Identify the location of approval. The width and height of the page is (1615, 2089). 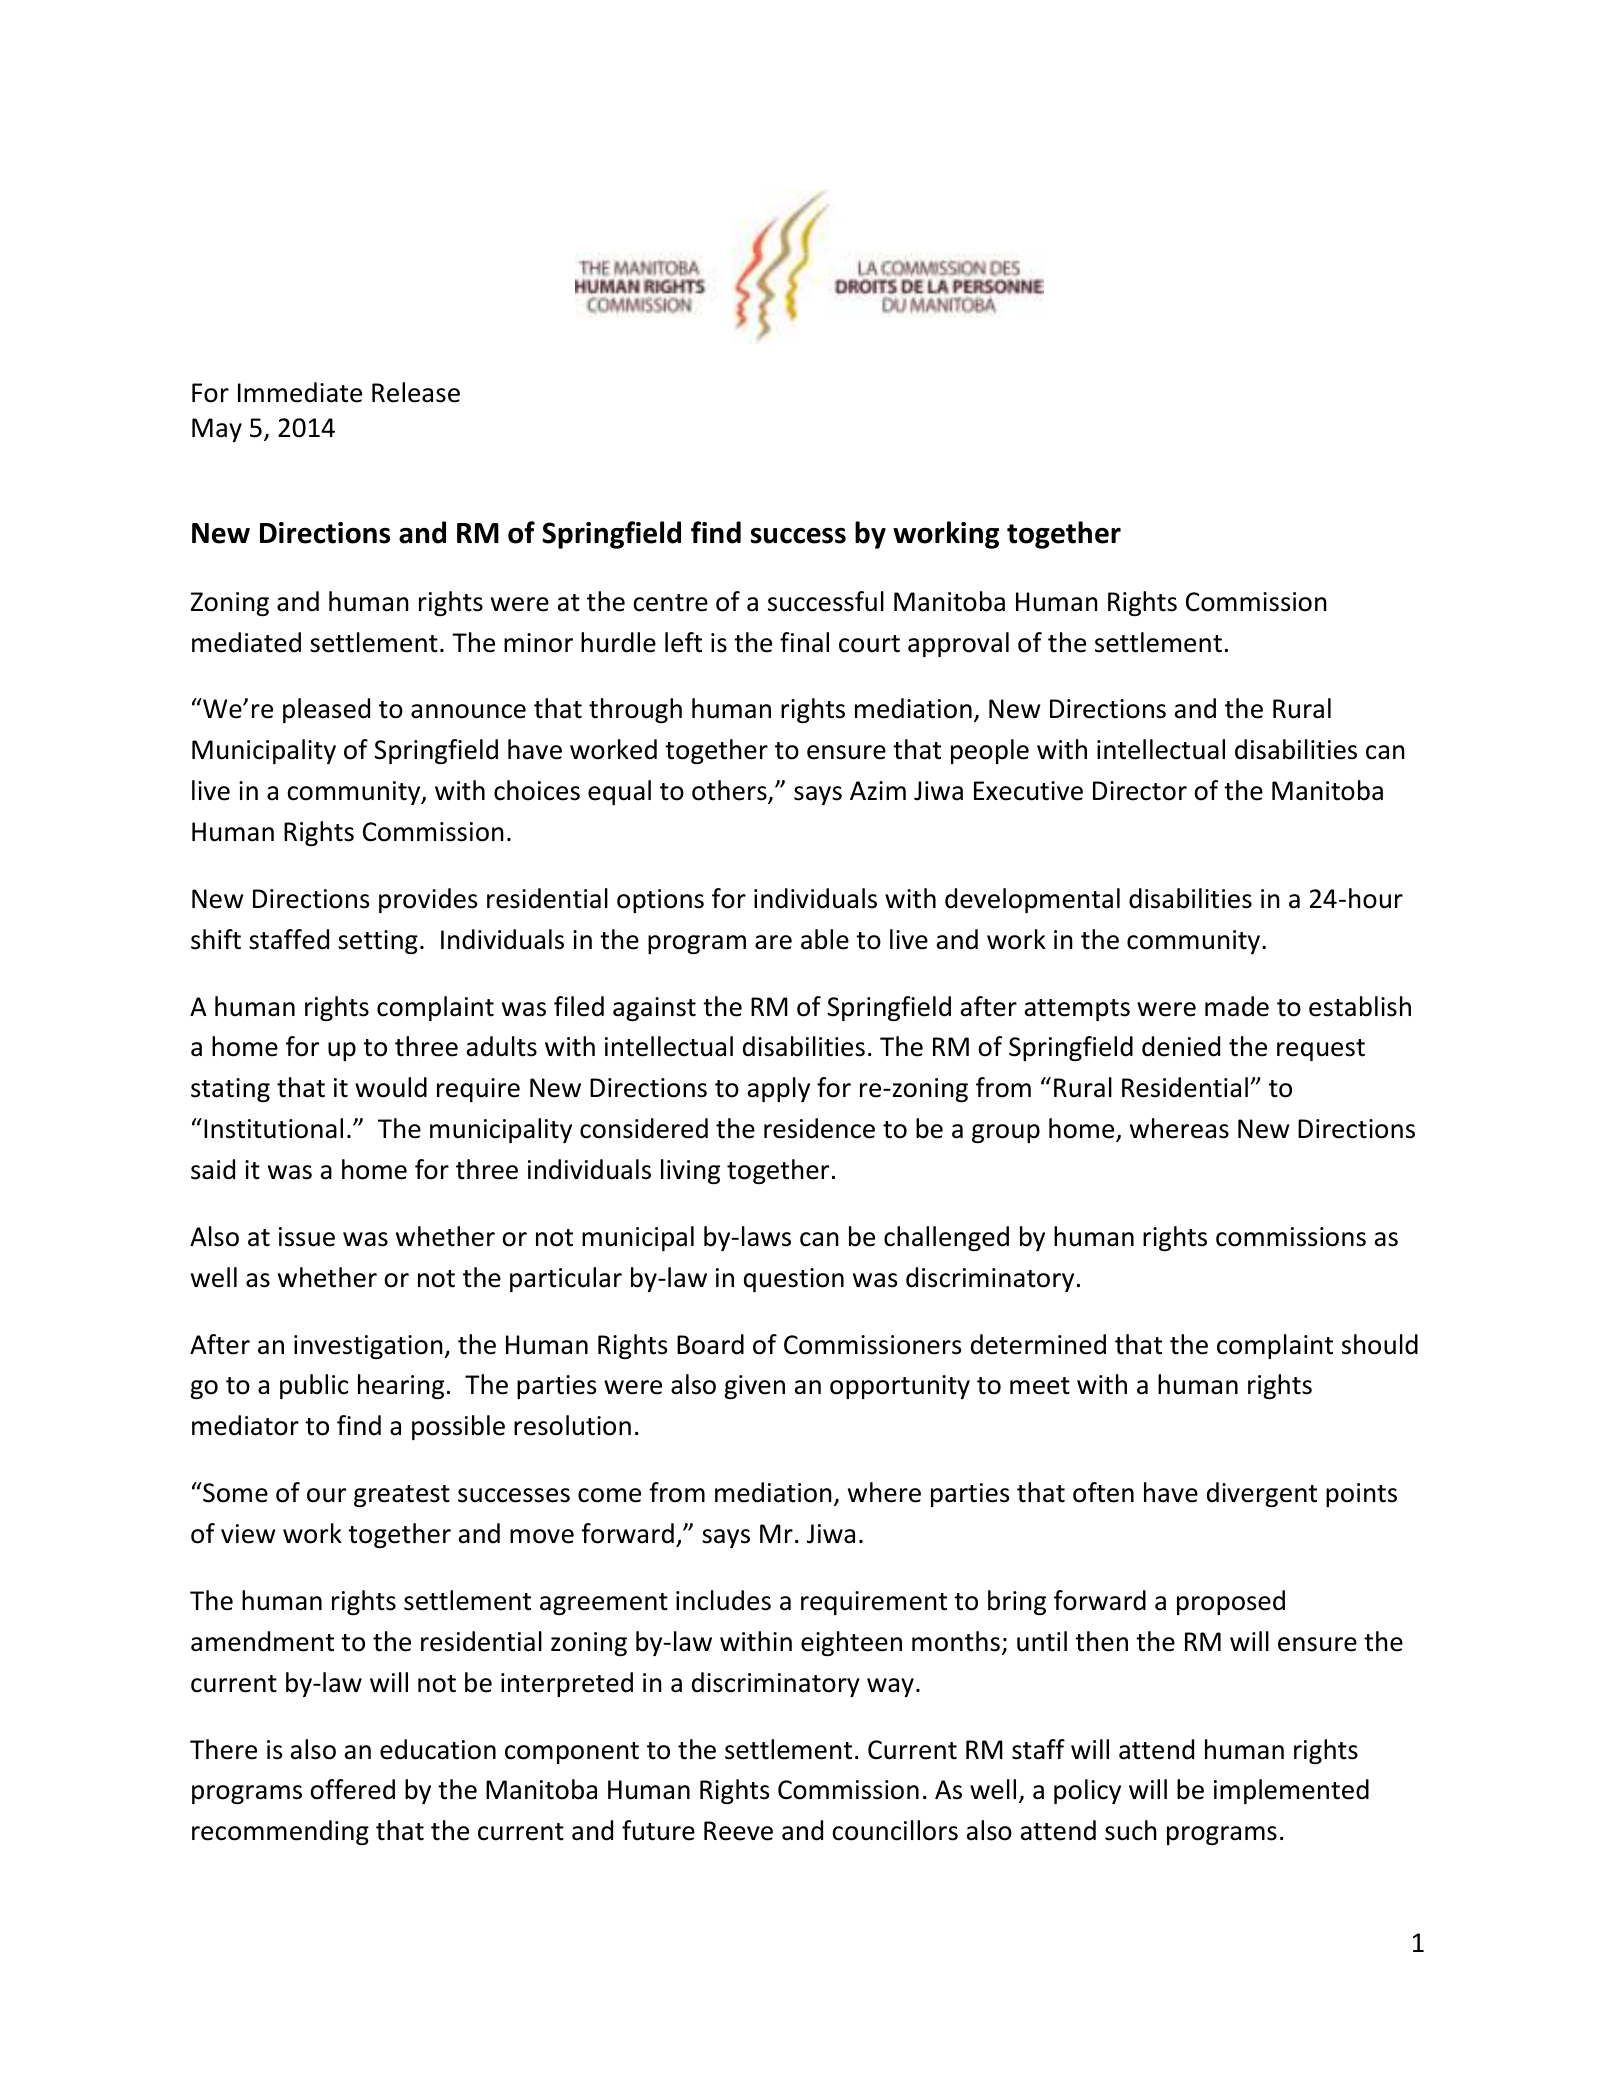
(958, 644).
